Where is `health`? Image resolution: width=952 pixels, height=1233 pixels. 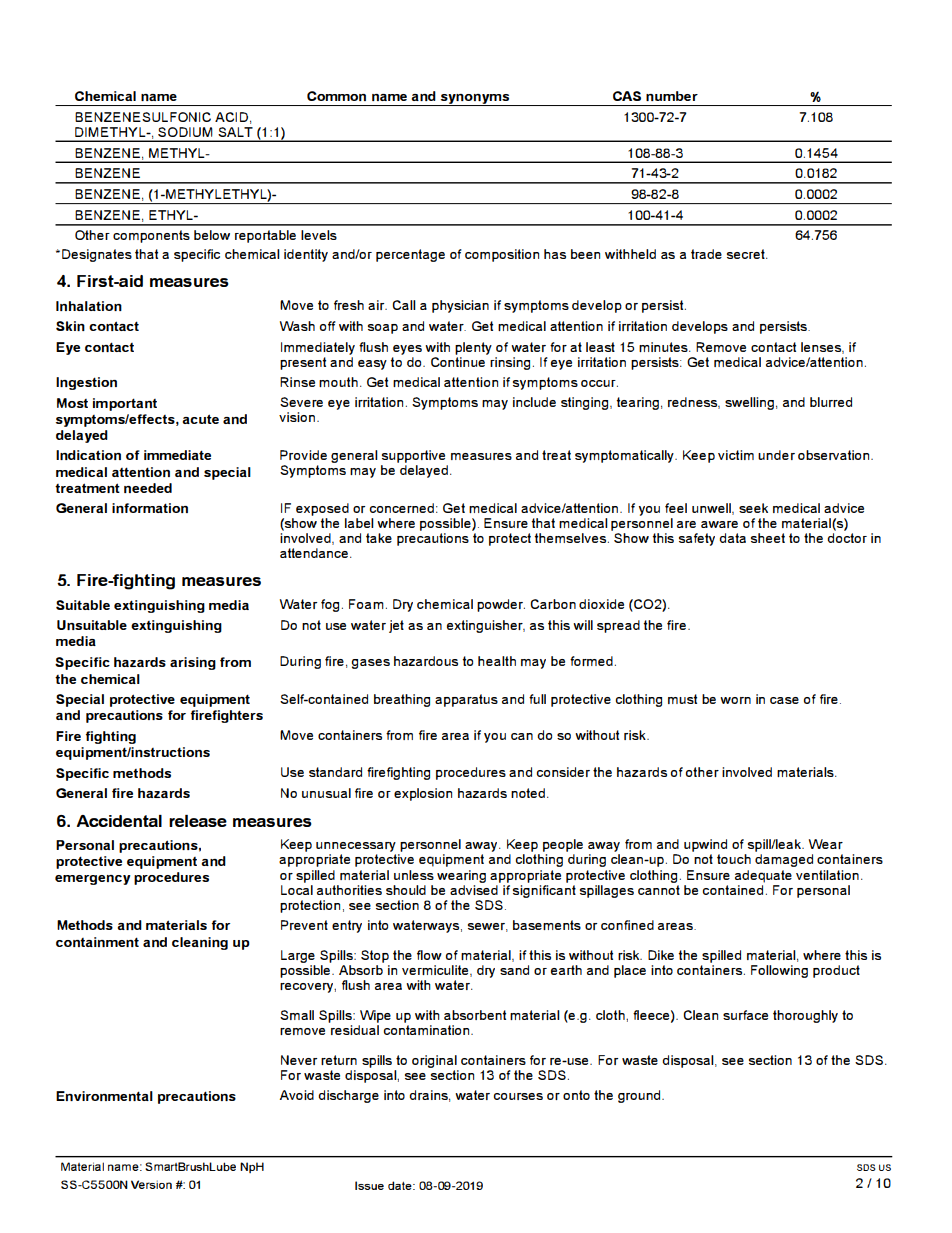
health is located at coordinates (497, 661).
